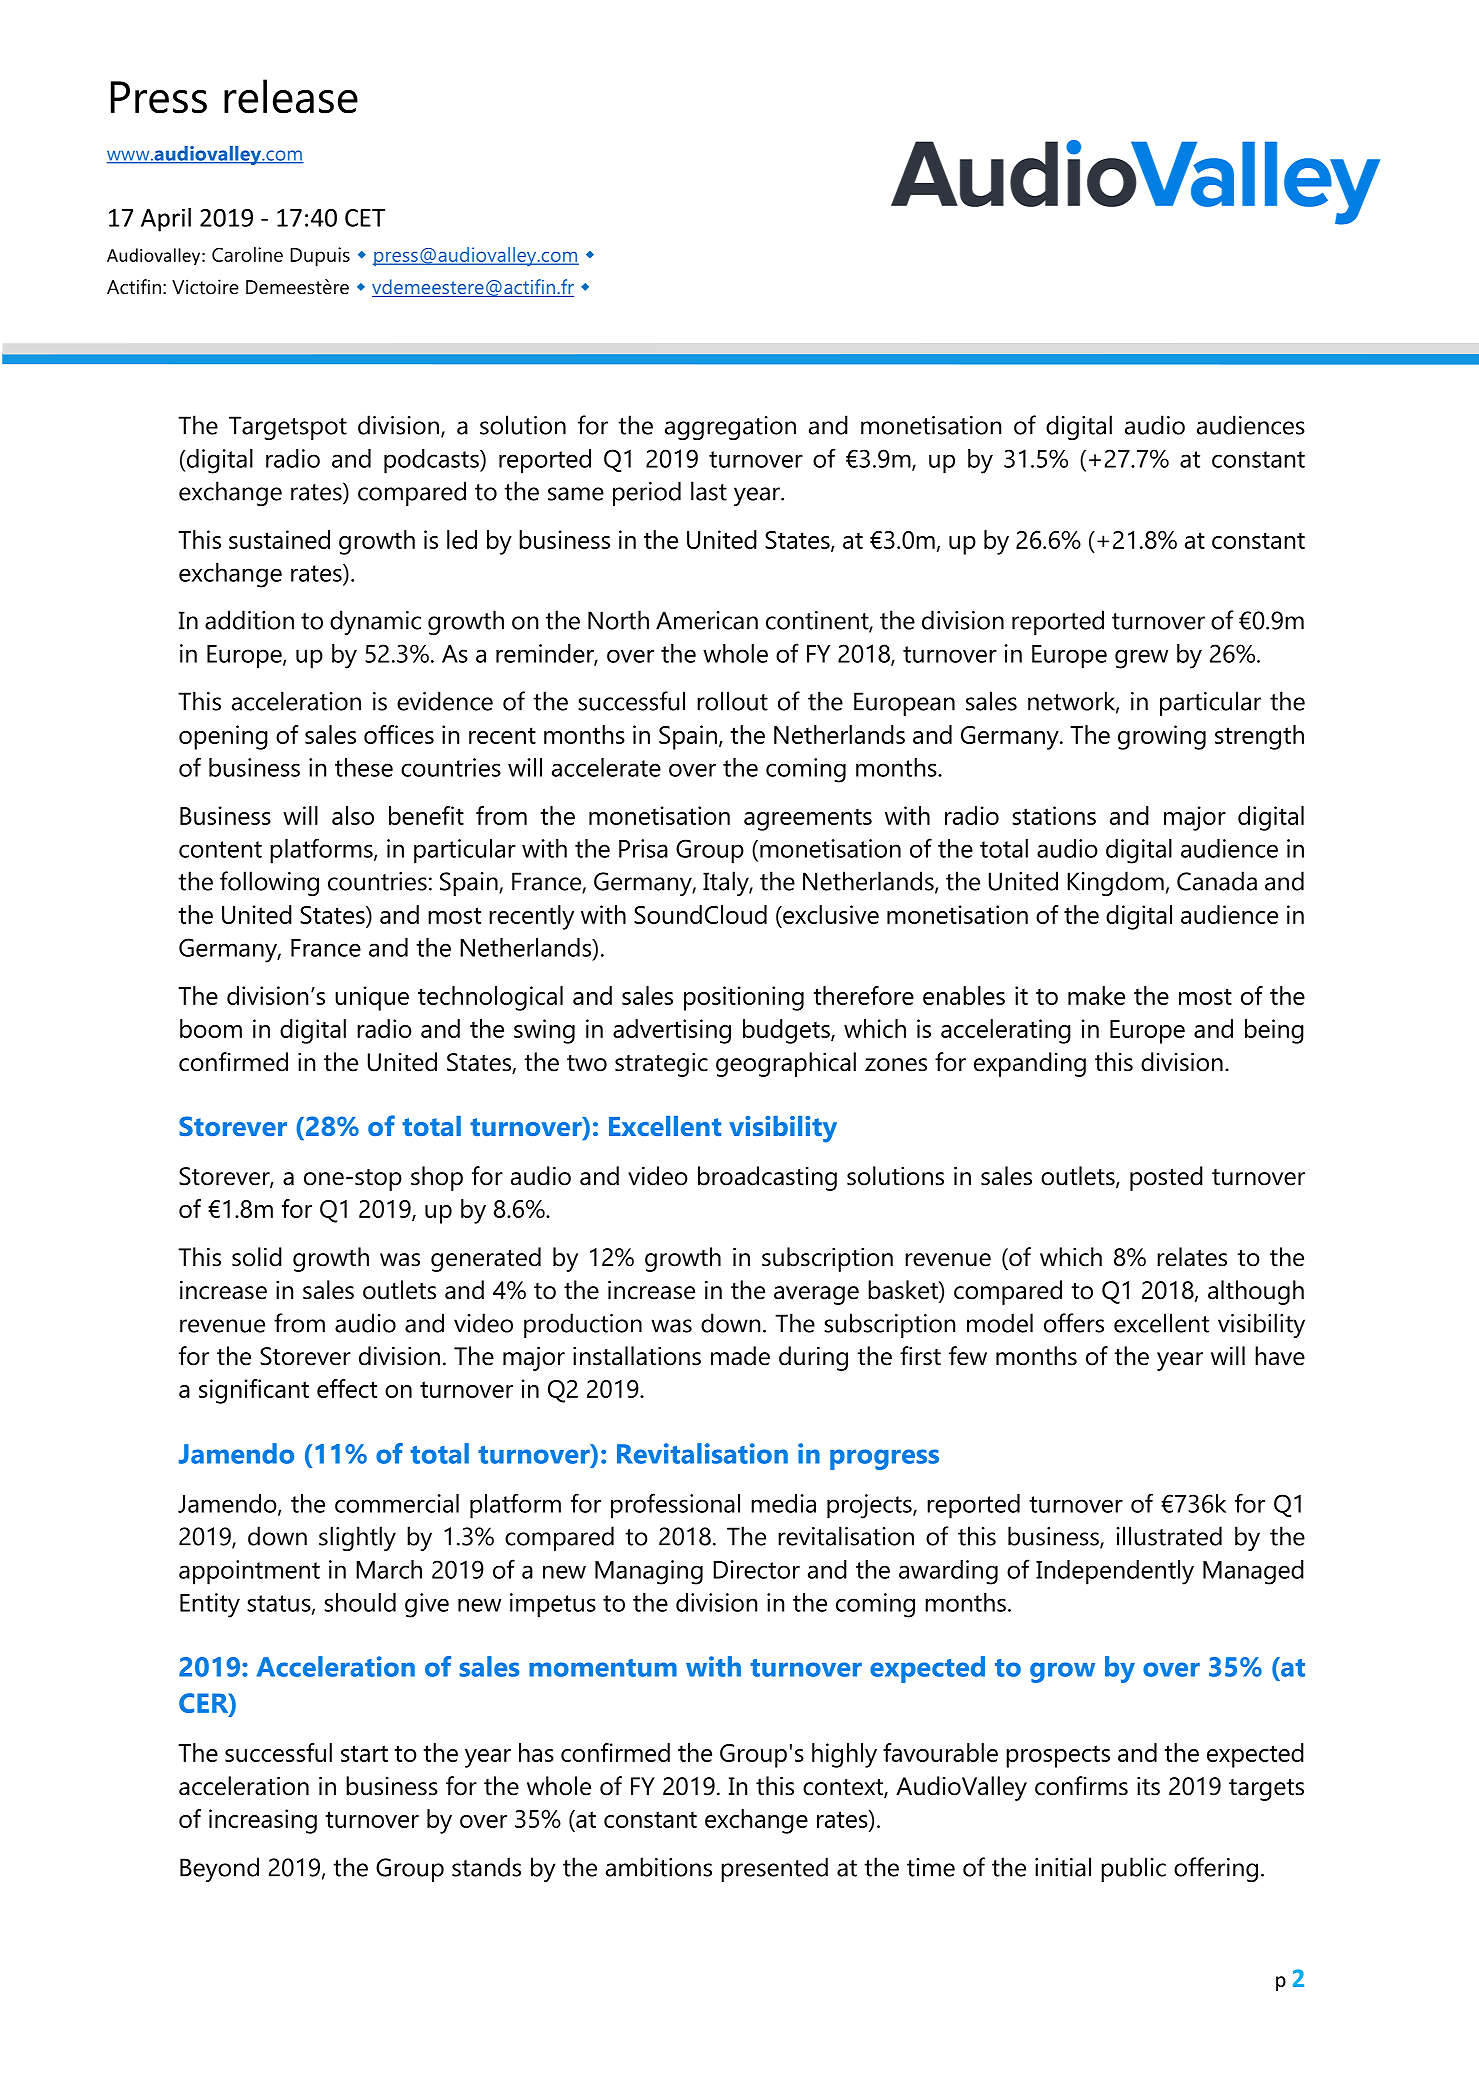  I want to click on last, so click(709, 491).
